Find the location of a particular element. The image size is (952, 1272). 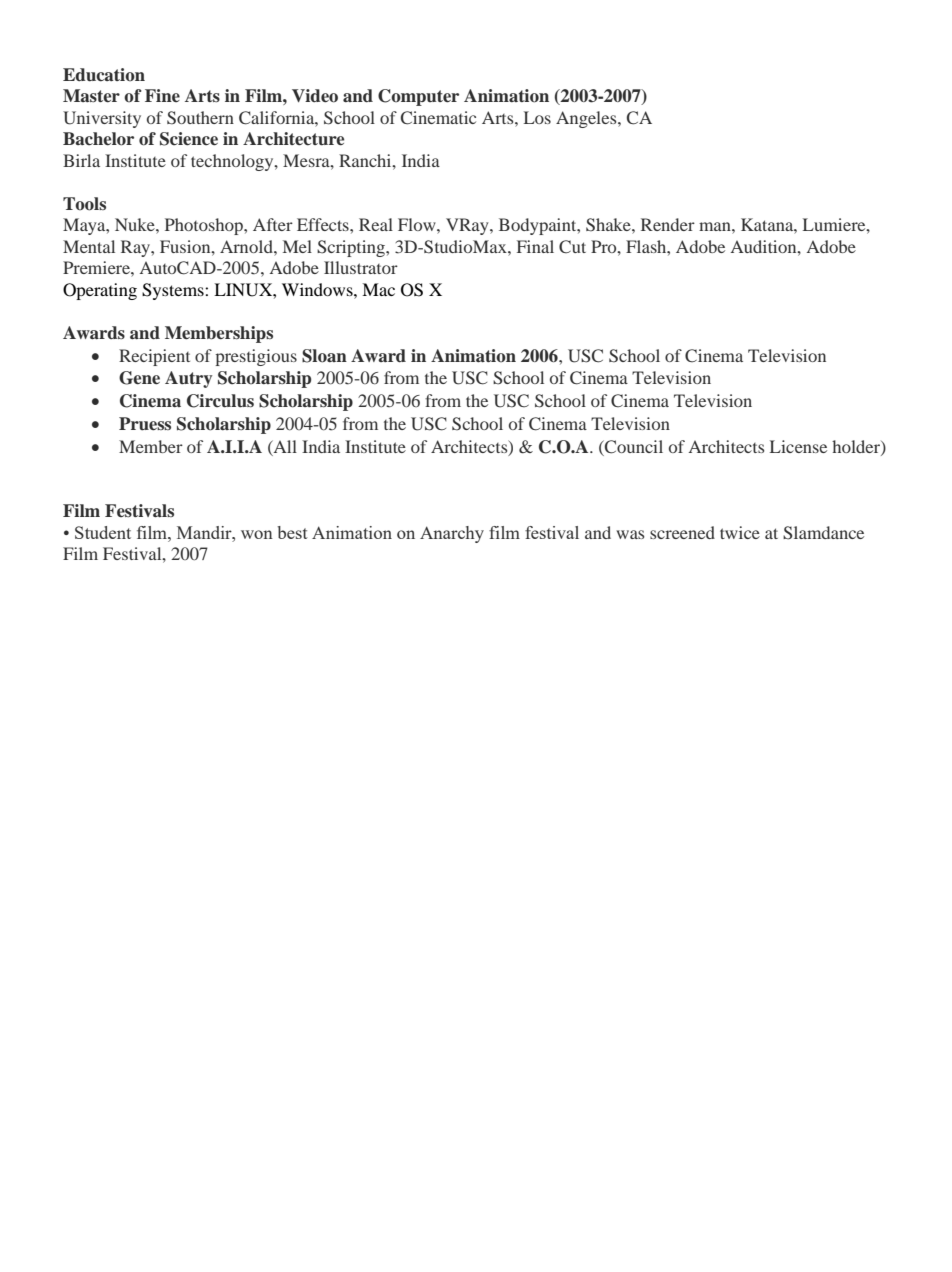

Real is located at coordinates (376, 224).
